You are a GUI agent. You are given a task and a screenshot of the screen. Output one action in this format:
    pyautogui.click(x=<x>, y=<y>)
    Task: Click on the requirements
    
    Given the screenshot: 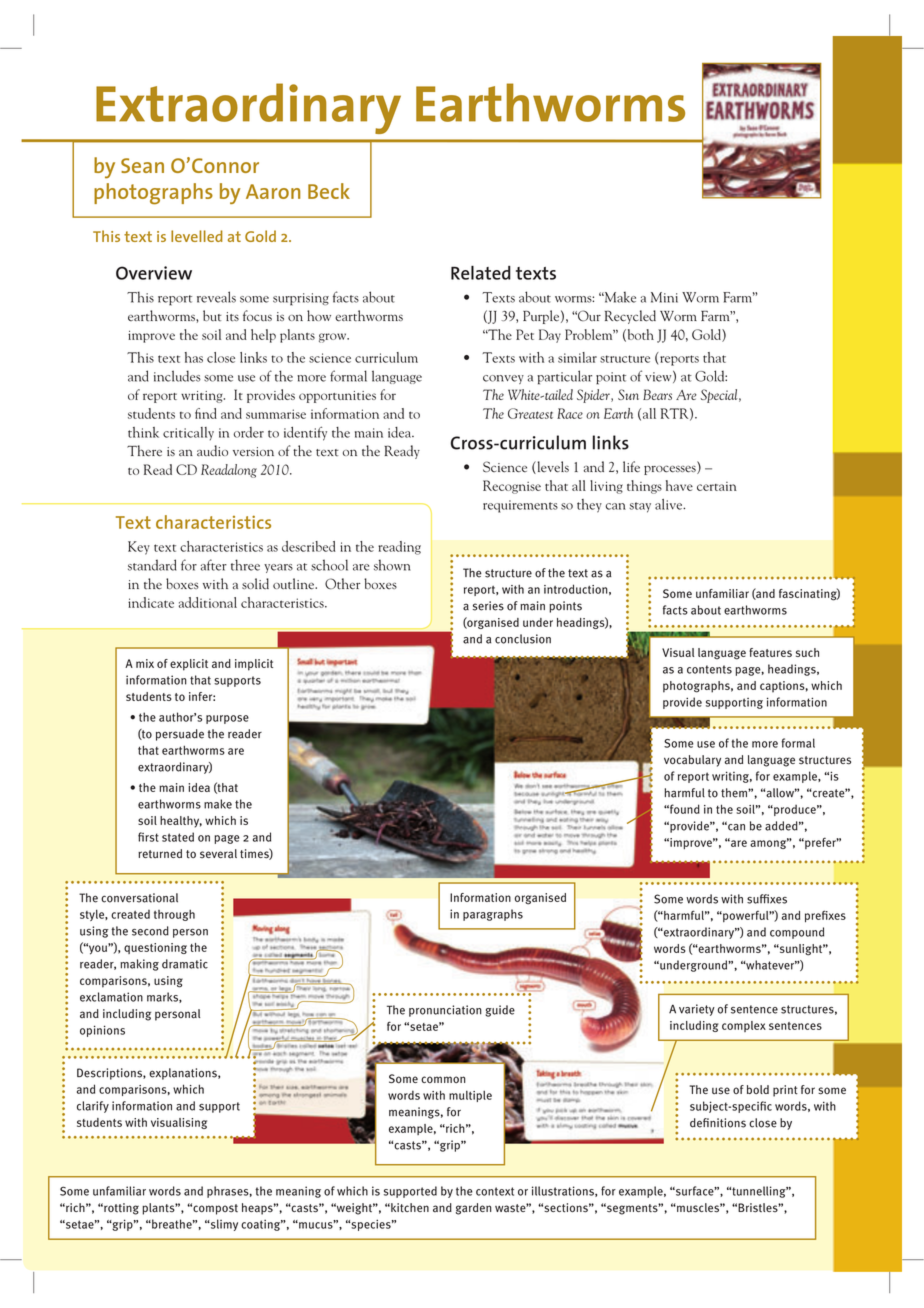 What is the action you would take?
    pyautogui.click(x=520, y=506)
